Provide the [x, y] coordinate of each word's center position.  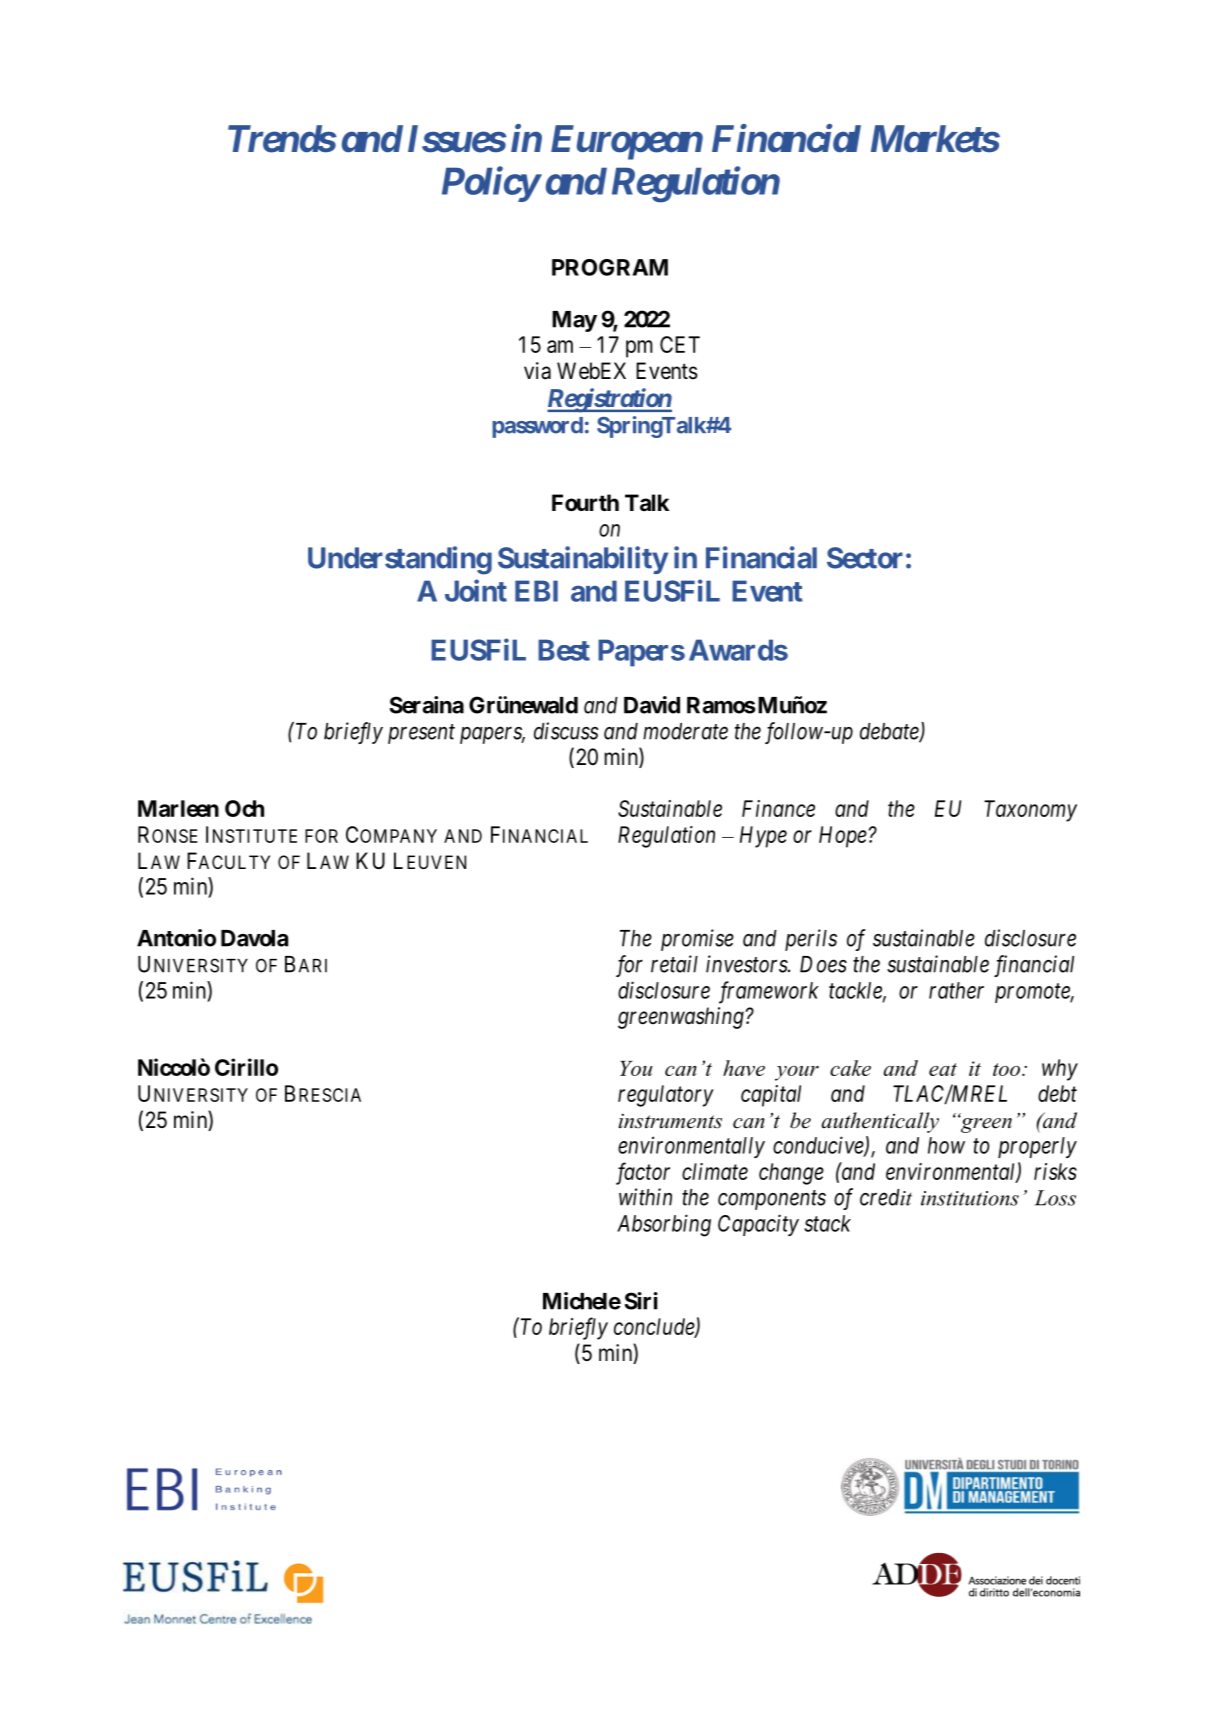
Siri [641, 1301]
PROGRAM [610, 267]
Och [244, 808]
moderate [685, 731]
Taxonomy [1030, 811]
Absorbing [664, 1225]
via [537, 371]
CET [680, 344]
